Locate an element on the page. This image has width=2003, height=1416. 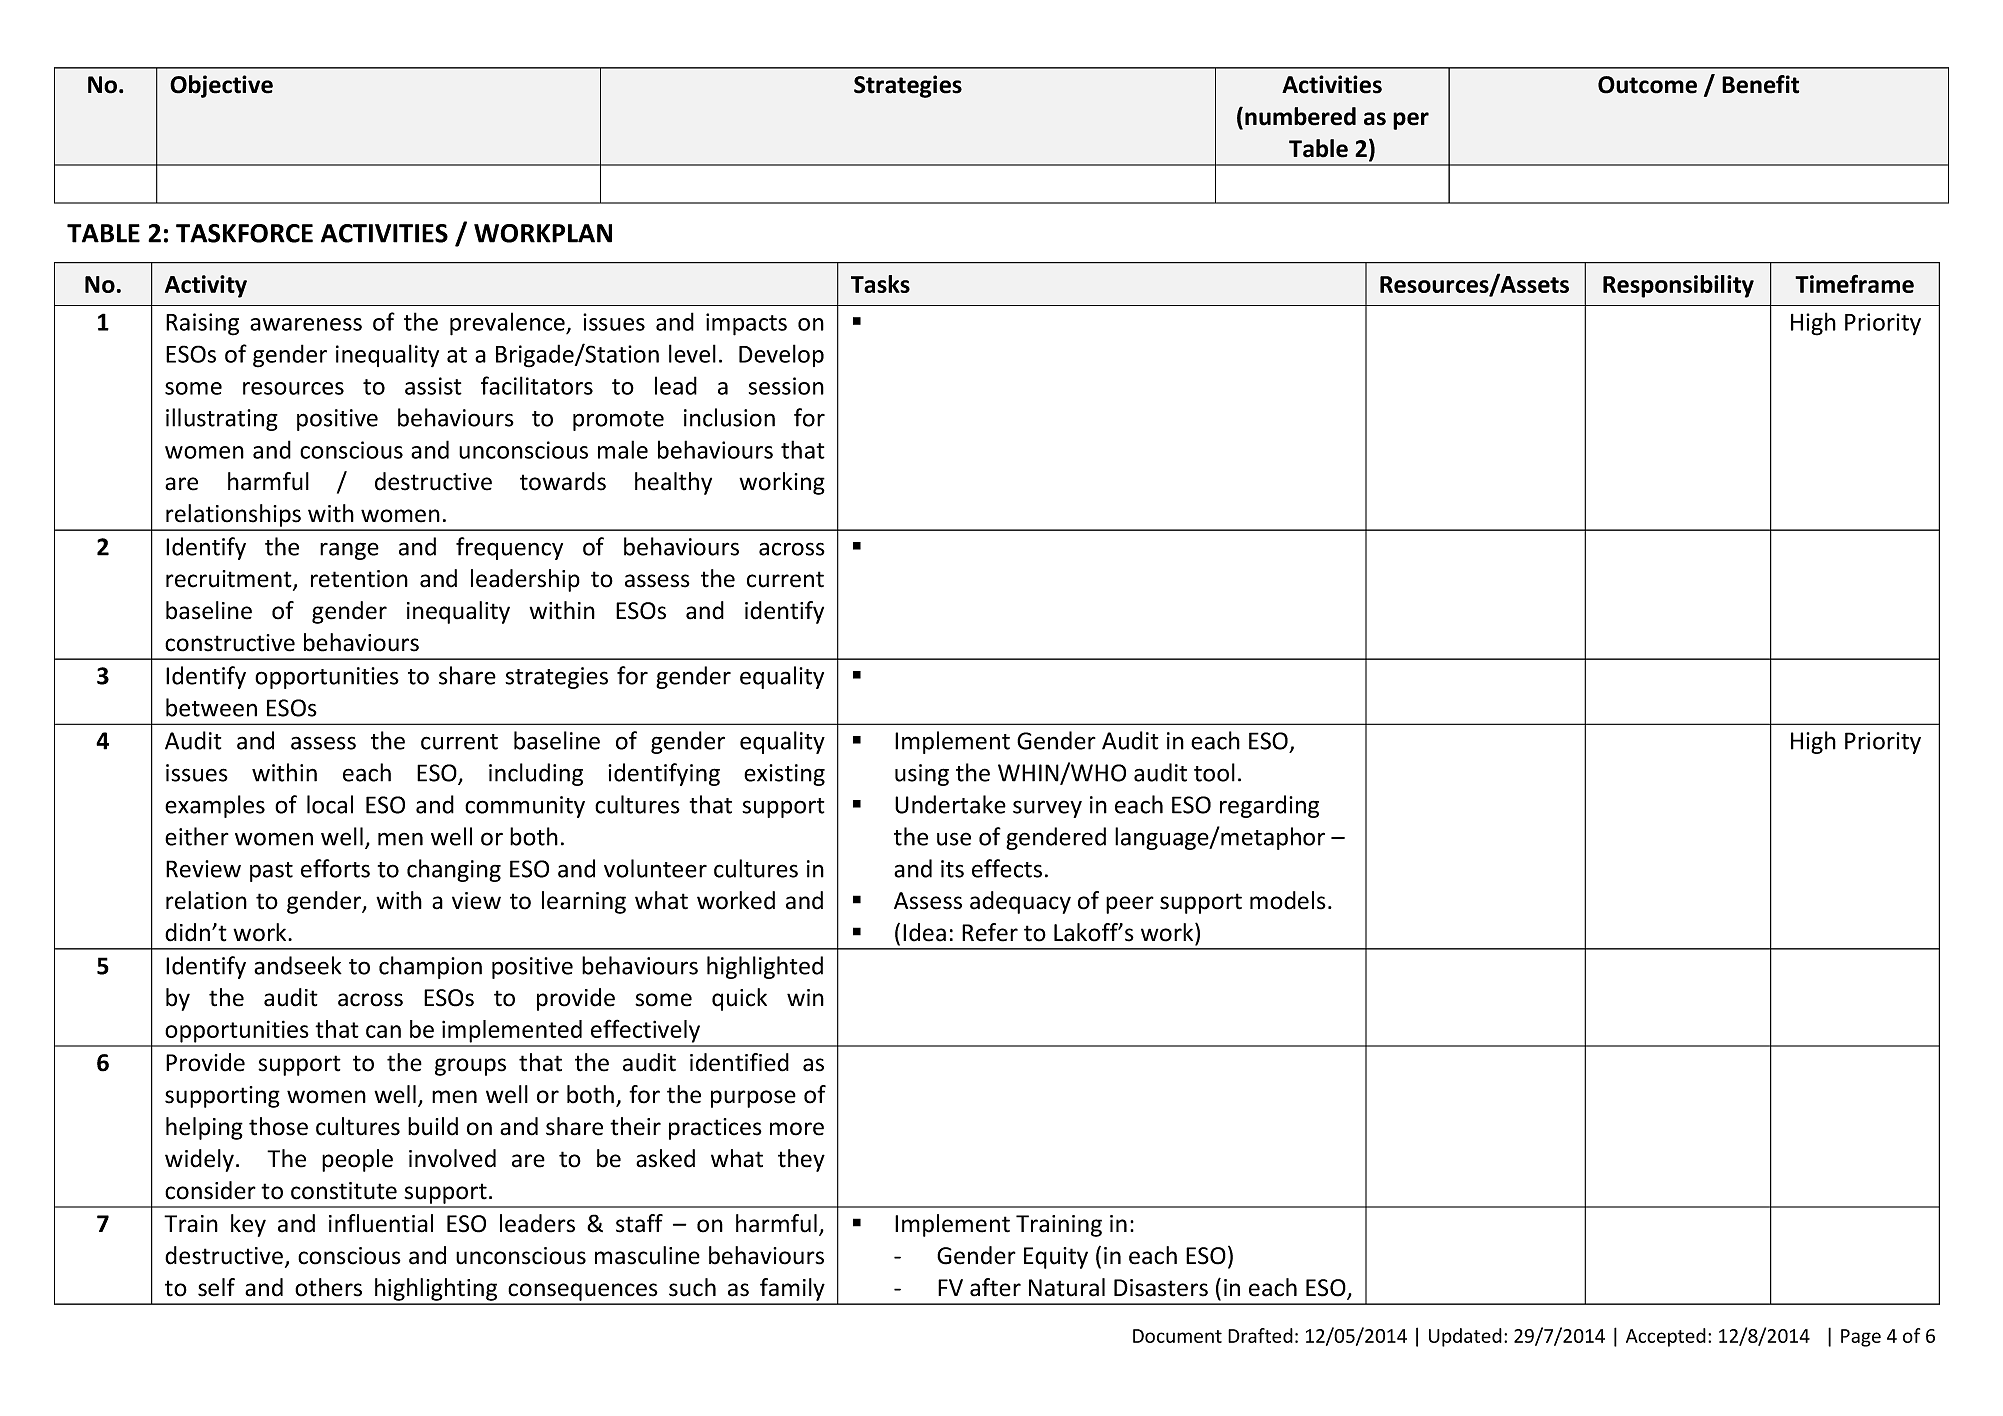
between is located at coordinates (211, 707).
